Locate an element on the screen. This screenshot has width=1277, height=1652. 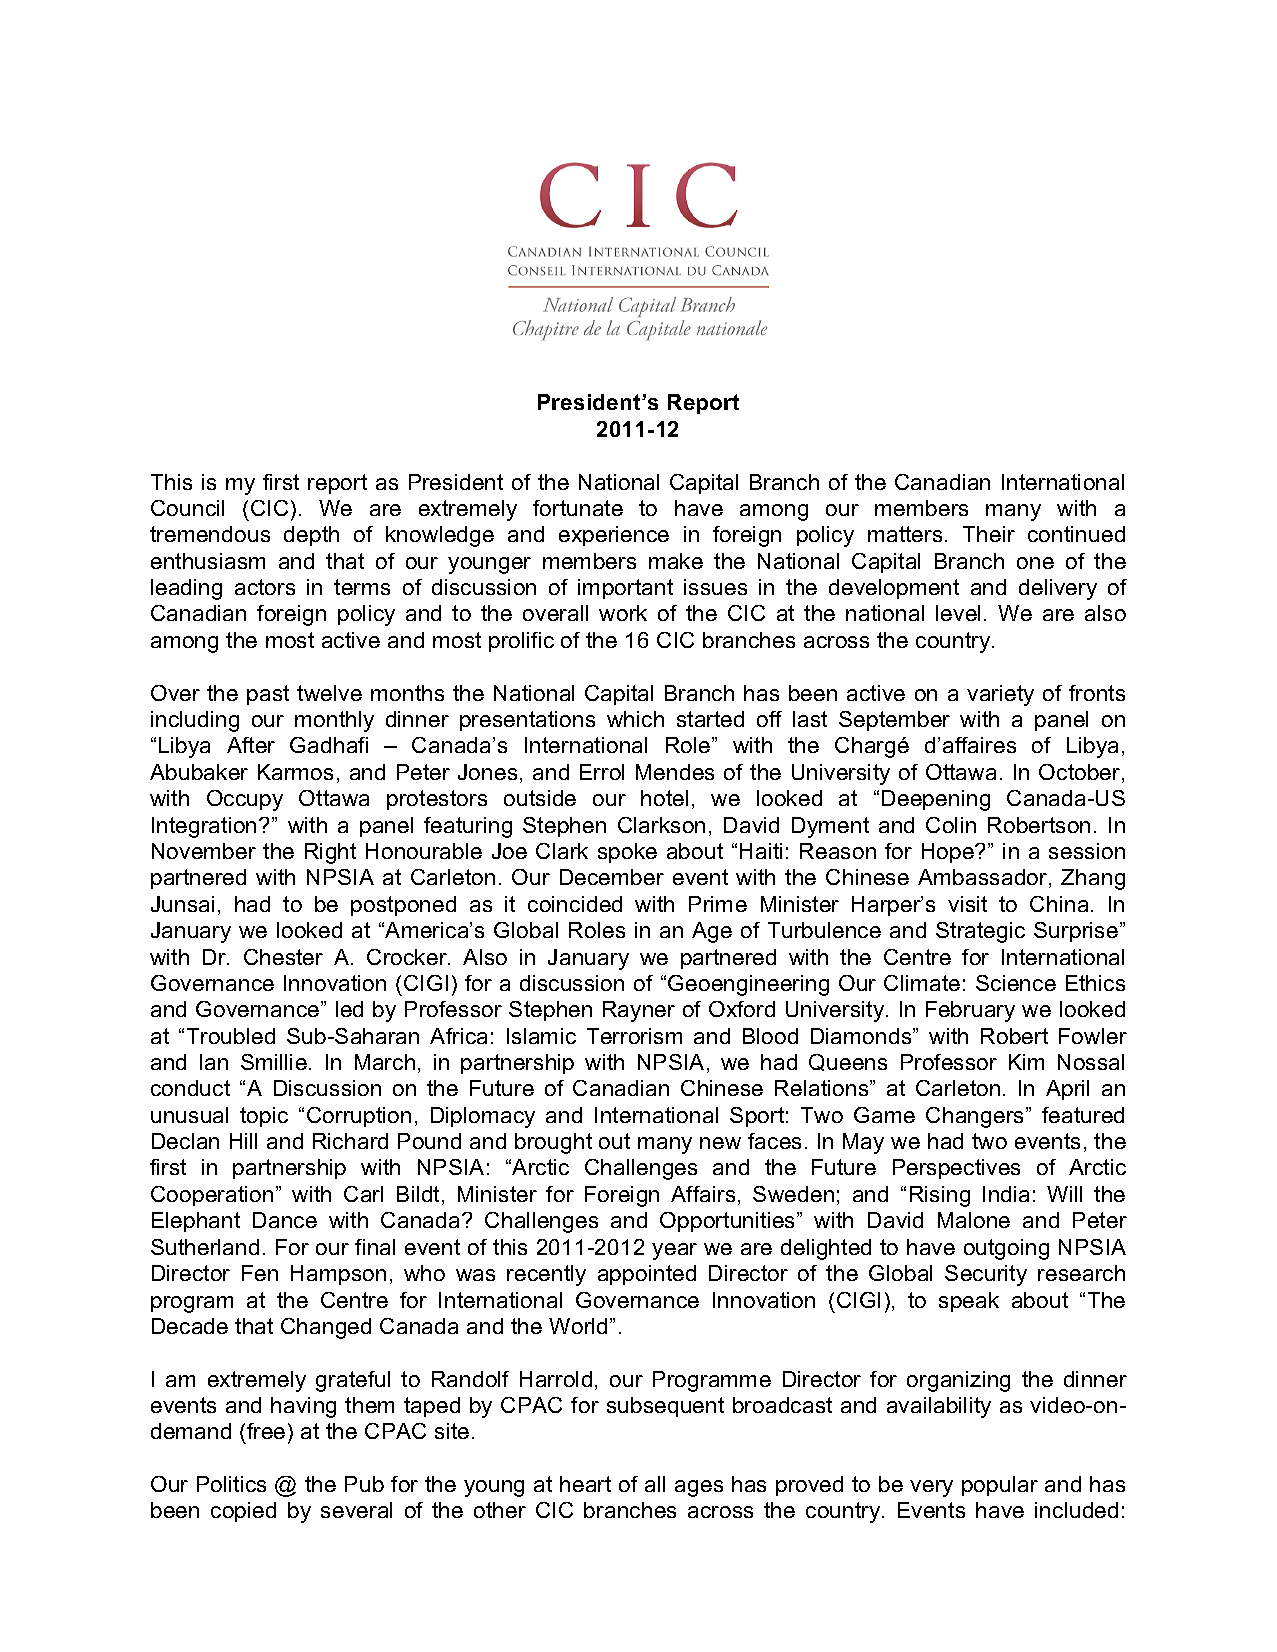
depth is located at coordinates (311, 536).
